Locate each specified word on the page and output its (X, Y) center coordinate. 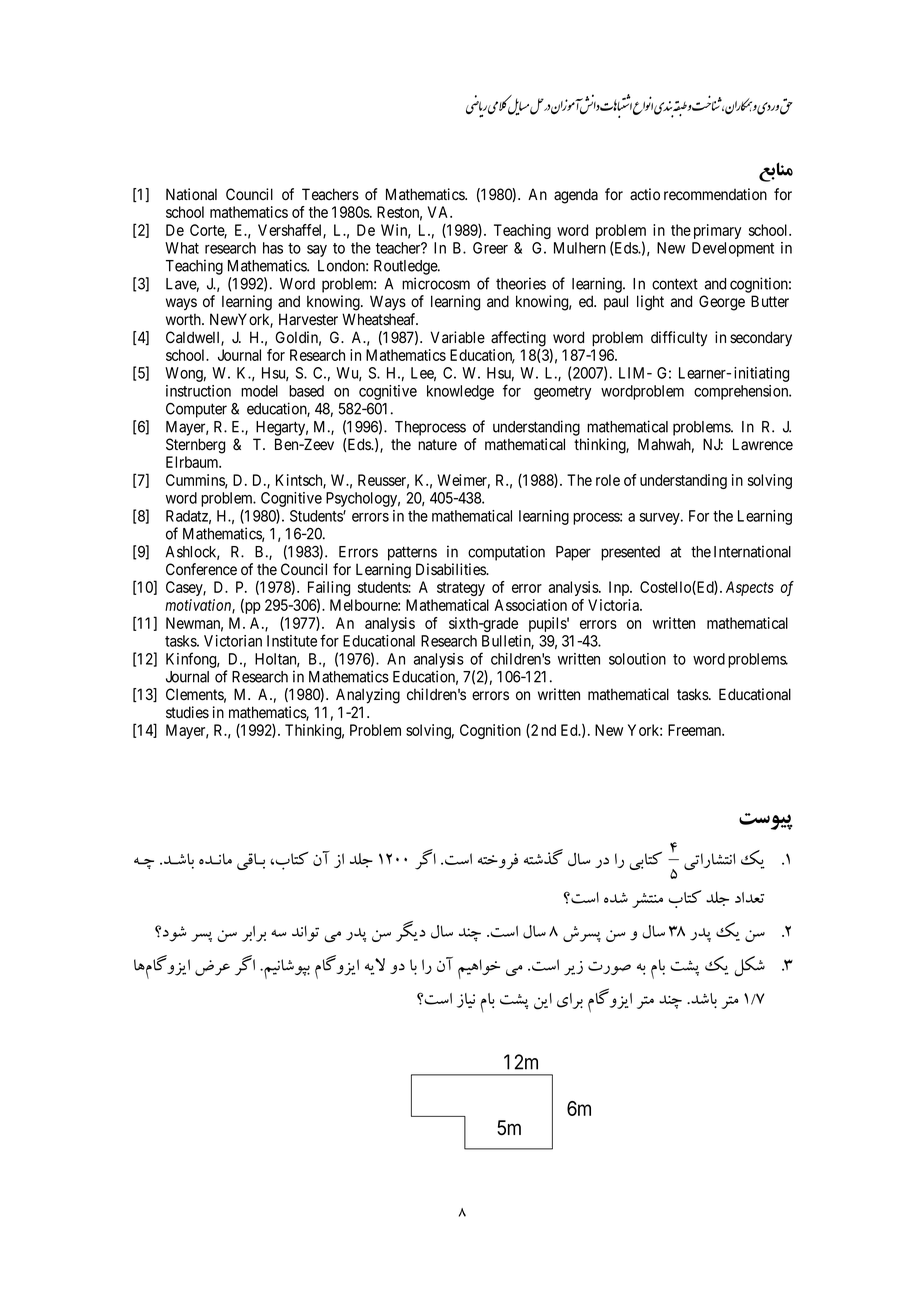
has (273, 248)
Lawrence (763, 444)
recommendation (715, 194)
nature (437, 445)
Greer (490, 248)
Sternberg (195, 446)
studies (187, 712)
